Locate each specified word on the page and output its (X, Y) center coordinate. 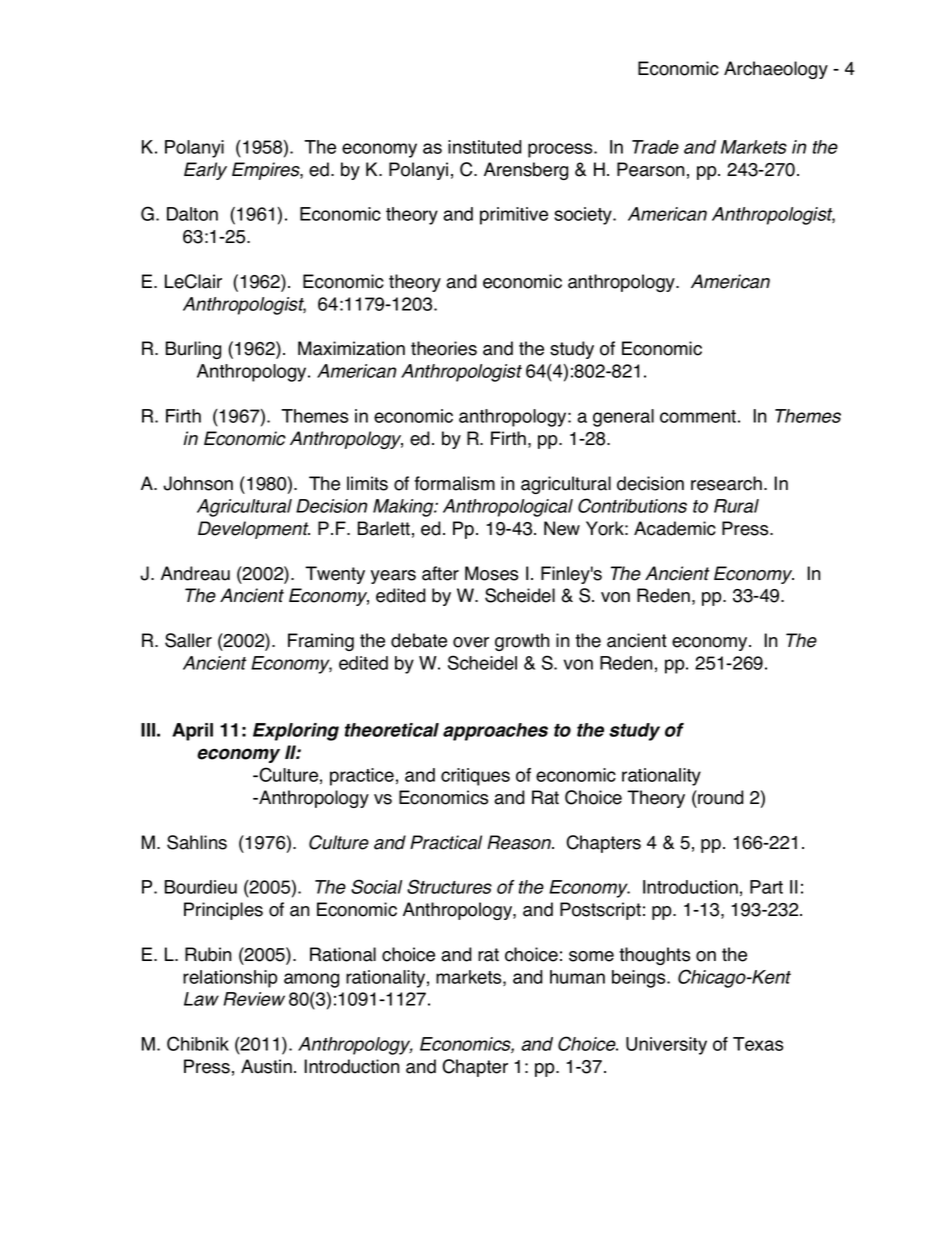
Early (205, 171)
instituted (485, 147)
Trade (655, 147)
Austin (266, 1066)
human (577, 977)
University (666, 1046)
